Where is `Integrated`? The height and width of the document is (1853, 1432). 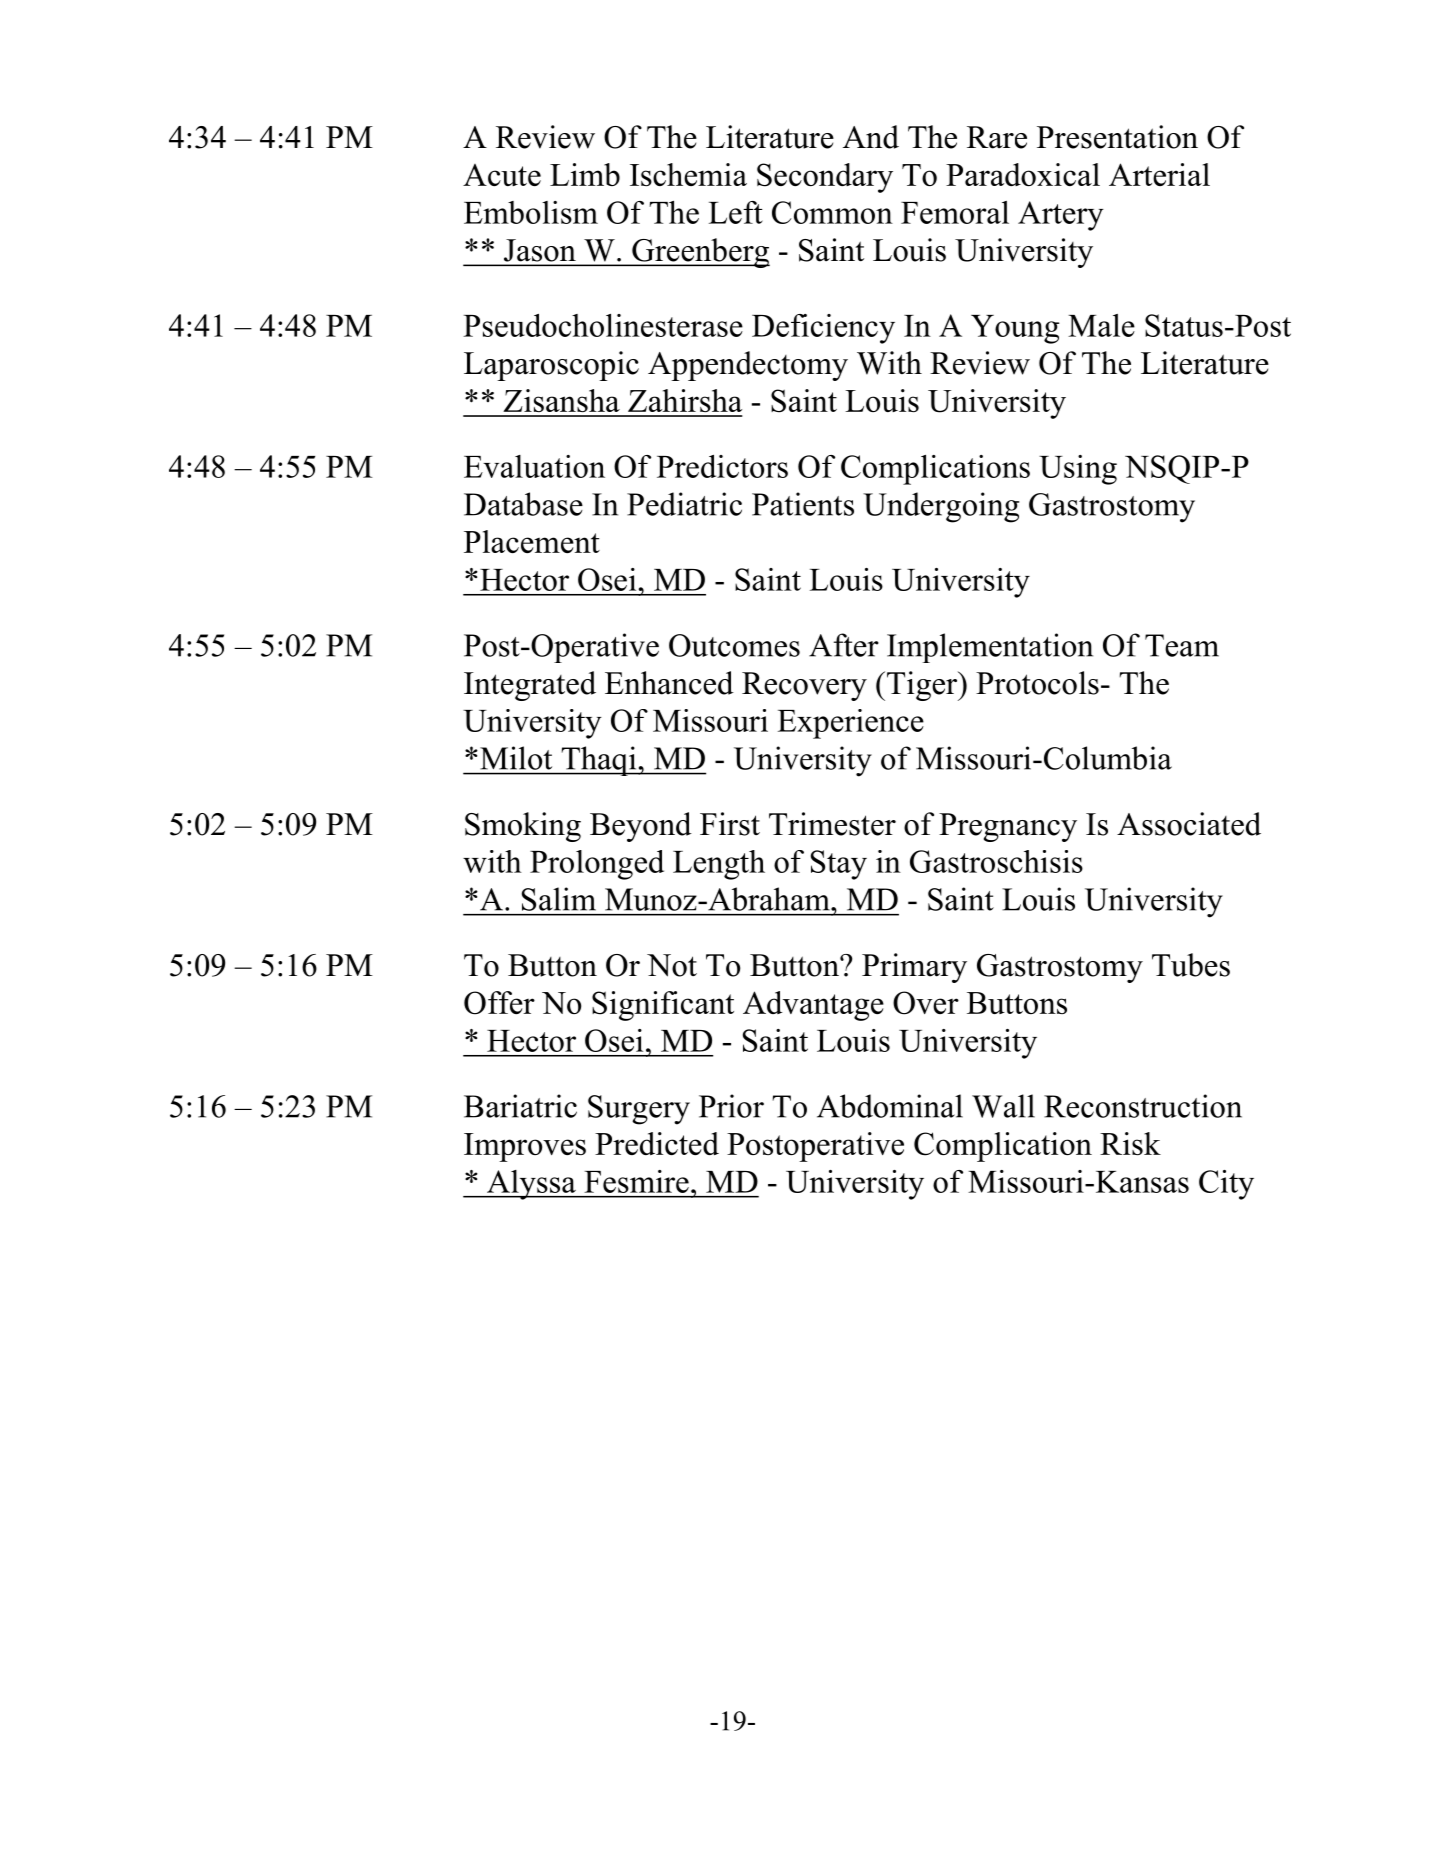 Integrated is located at coordinates (530, 686).
